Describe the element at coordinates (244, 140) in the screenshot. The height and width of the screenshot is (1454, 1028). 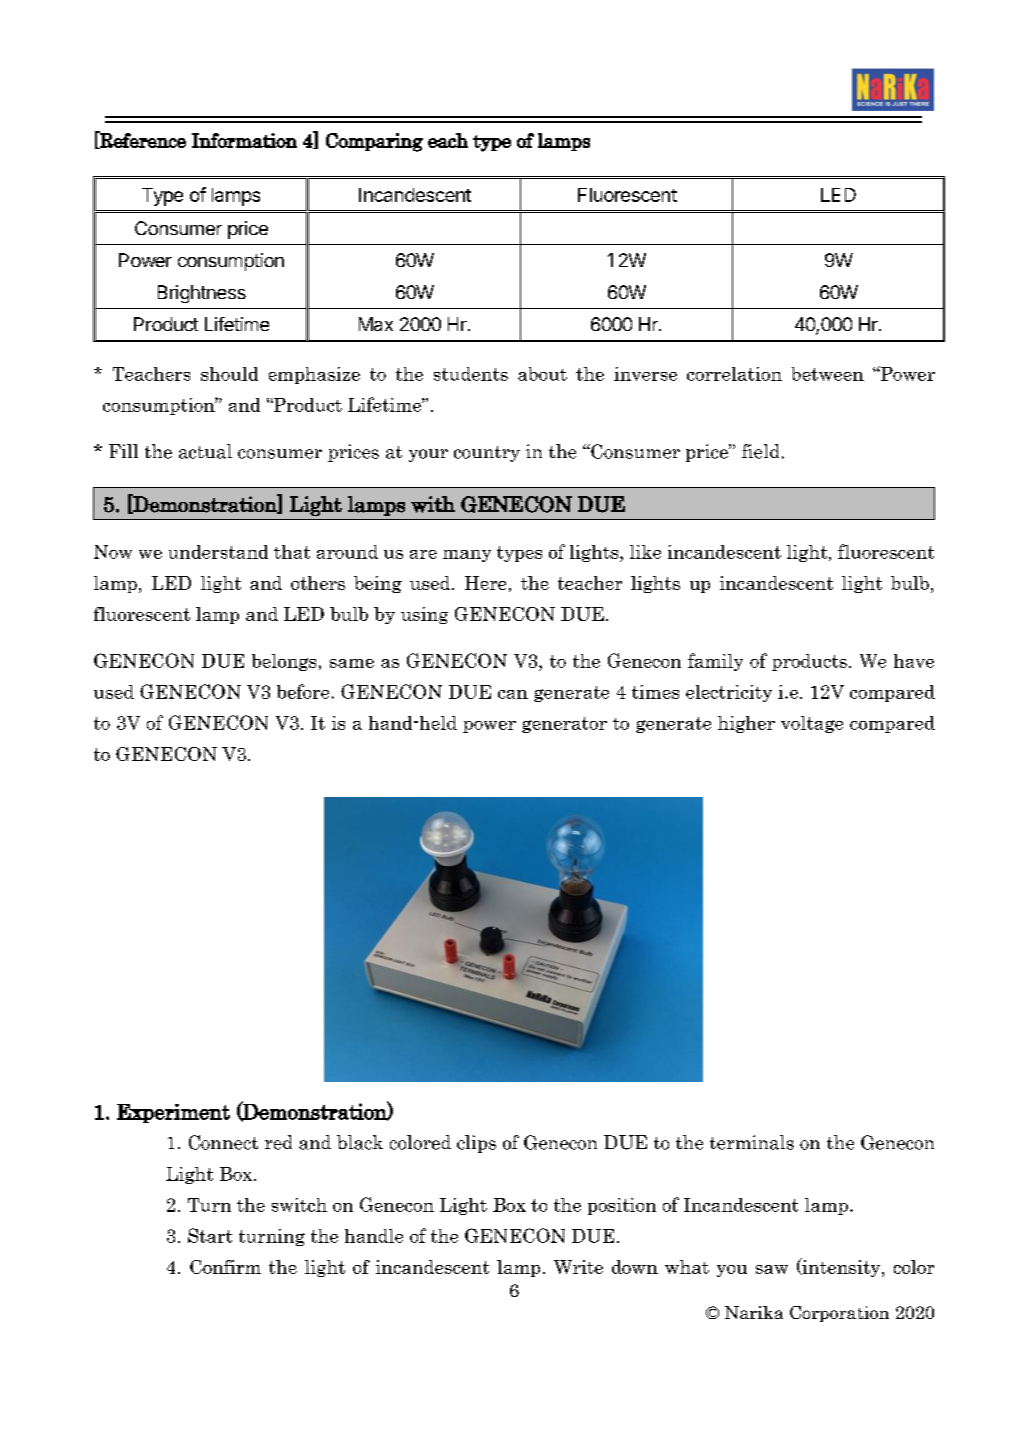
I see `Information` at that location.
